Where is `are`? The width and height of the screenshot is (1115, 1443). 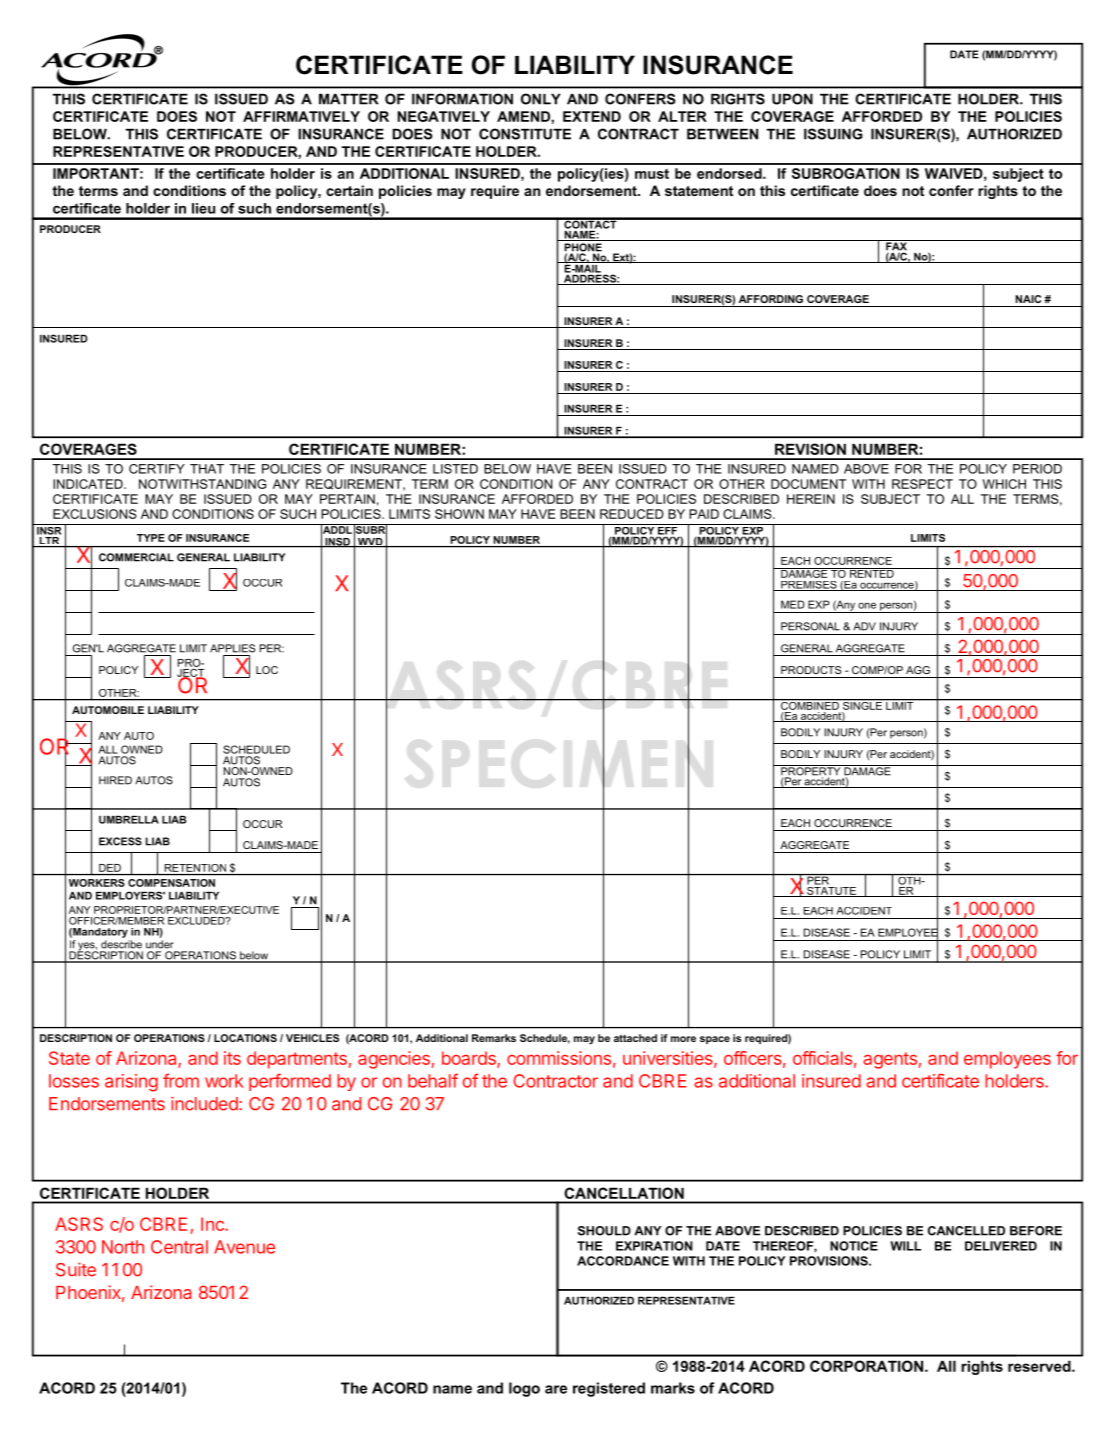
are is located at coordinates (556, 1389).
